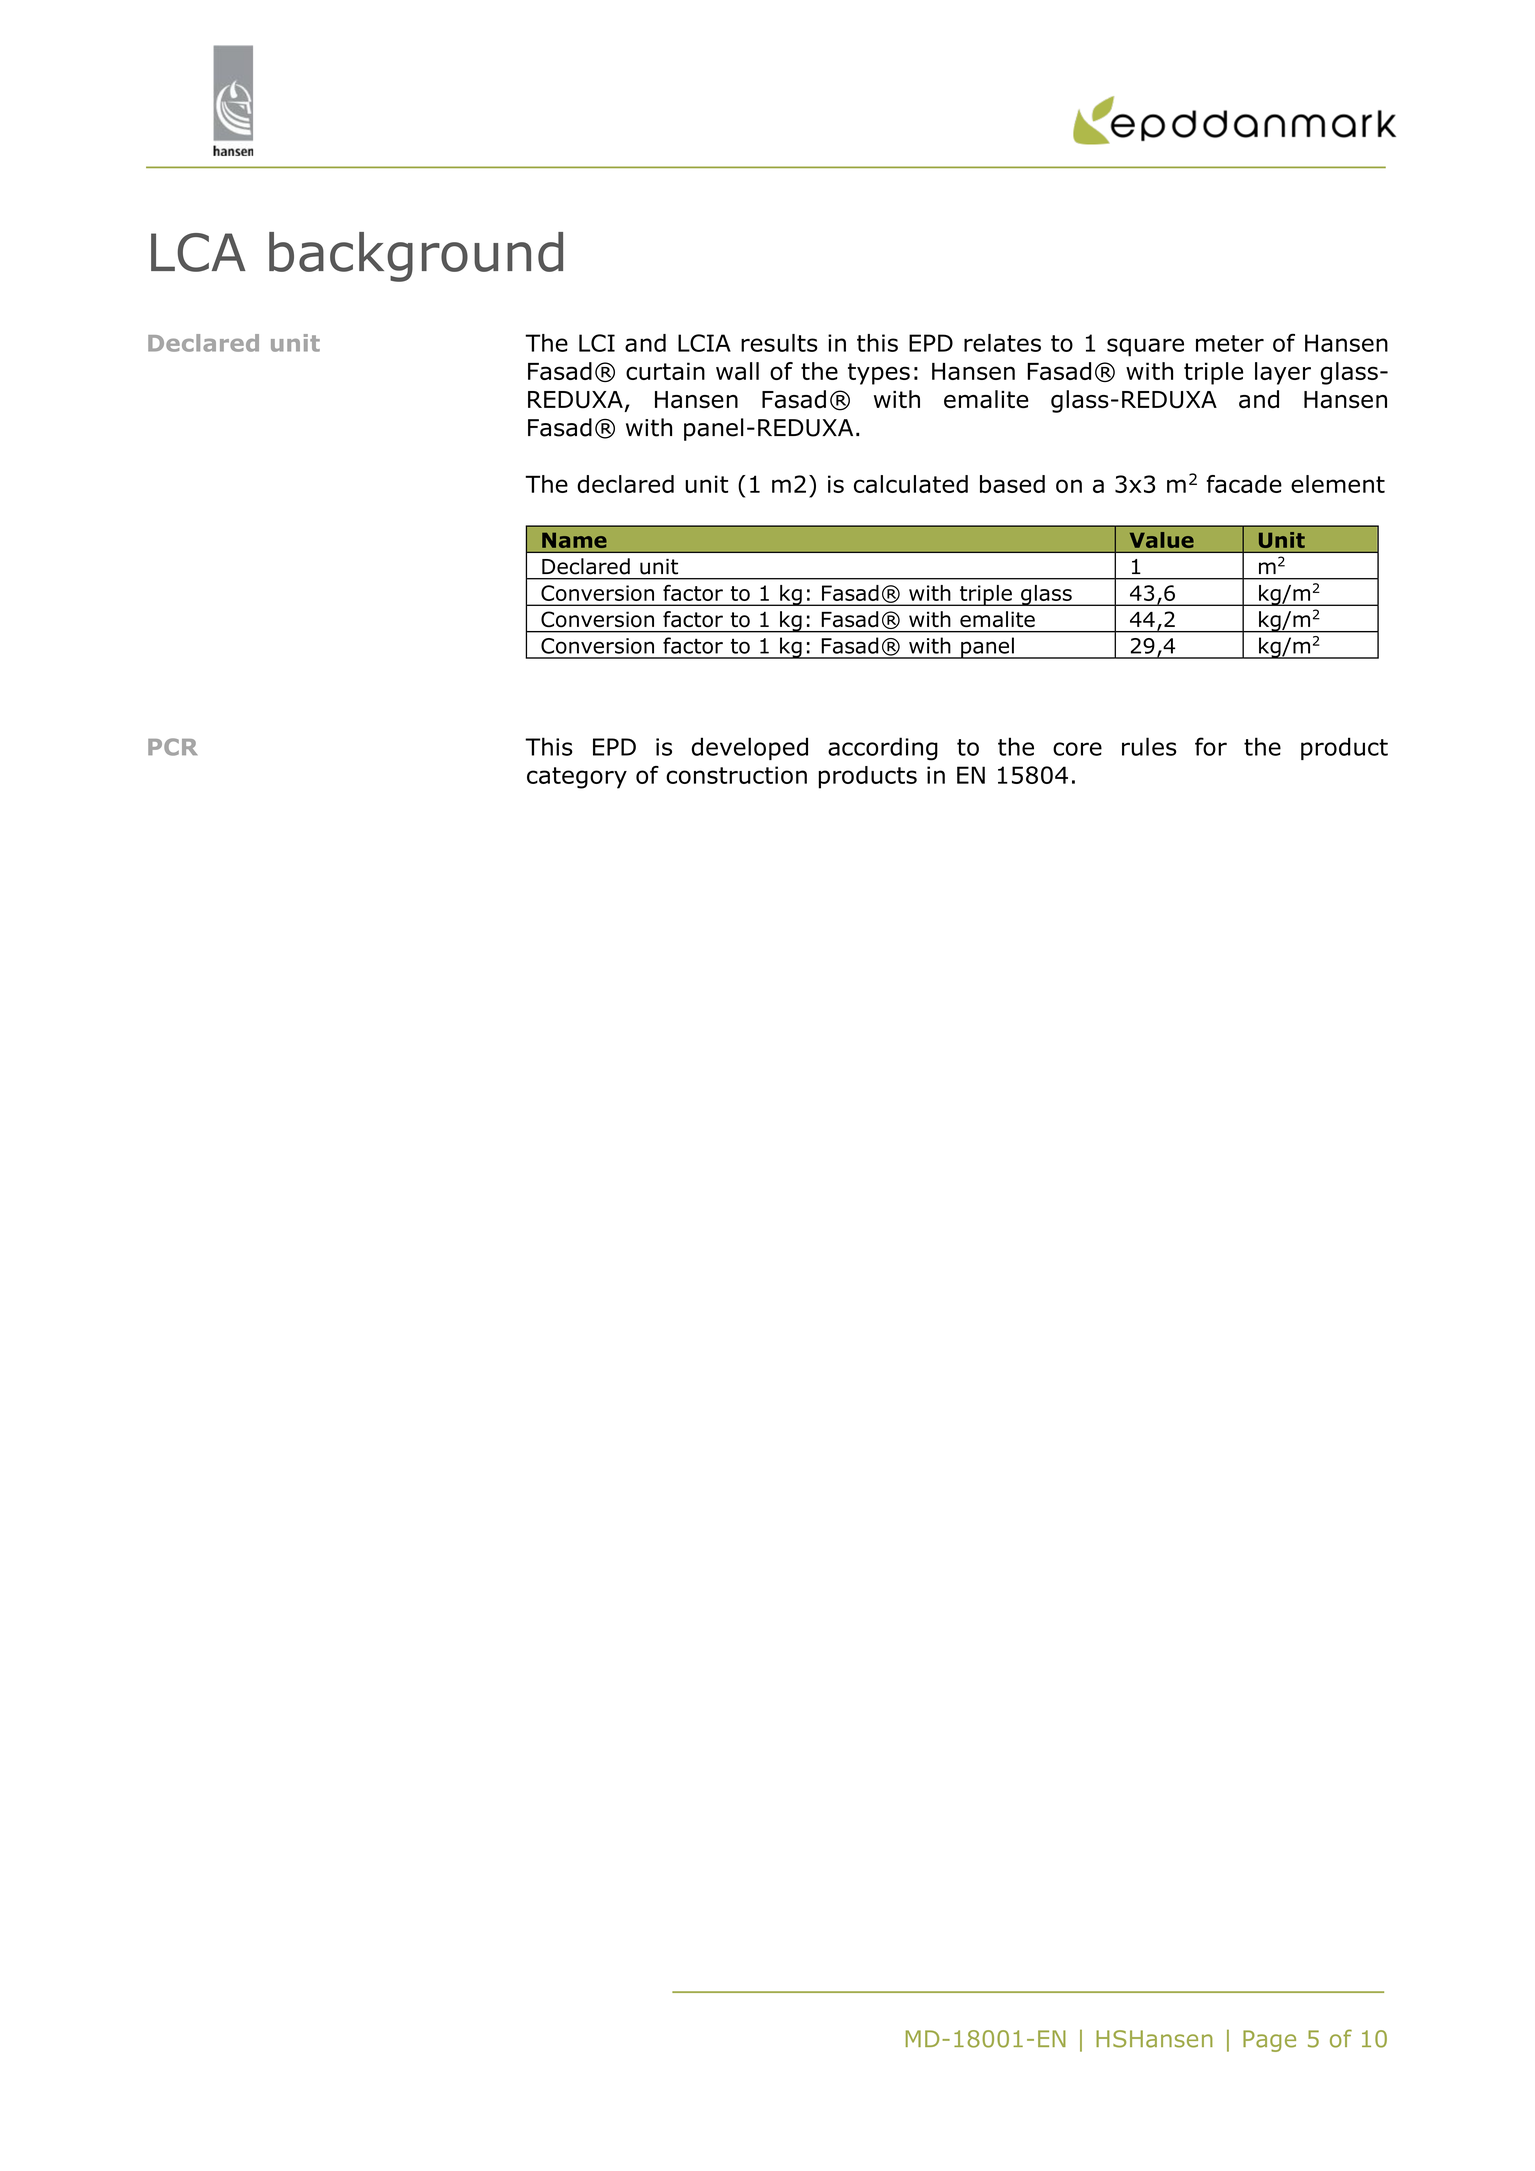 The height and width of the screenshot is (2171, 1535). What do you see at coordinates (1230, 343) in the screenshot?
I see `meter` at bounding box center [1230, 343].
